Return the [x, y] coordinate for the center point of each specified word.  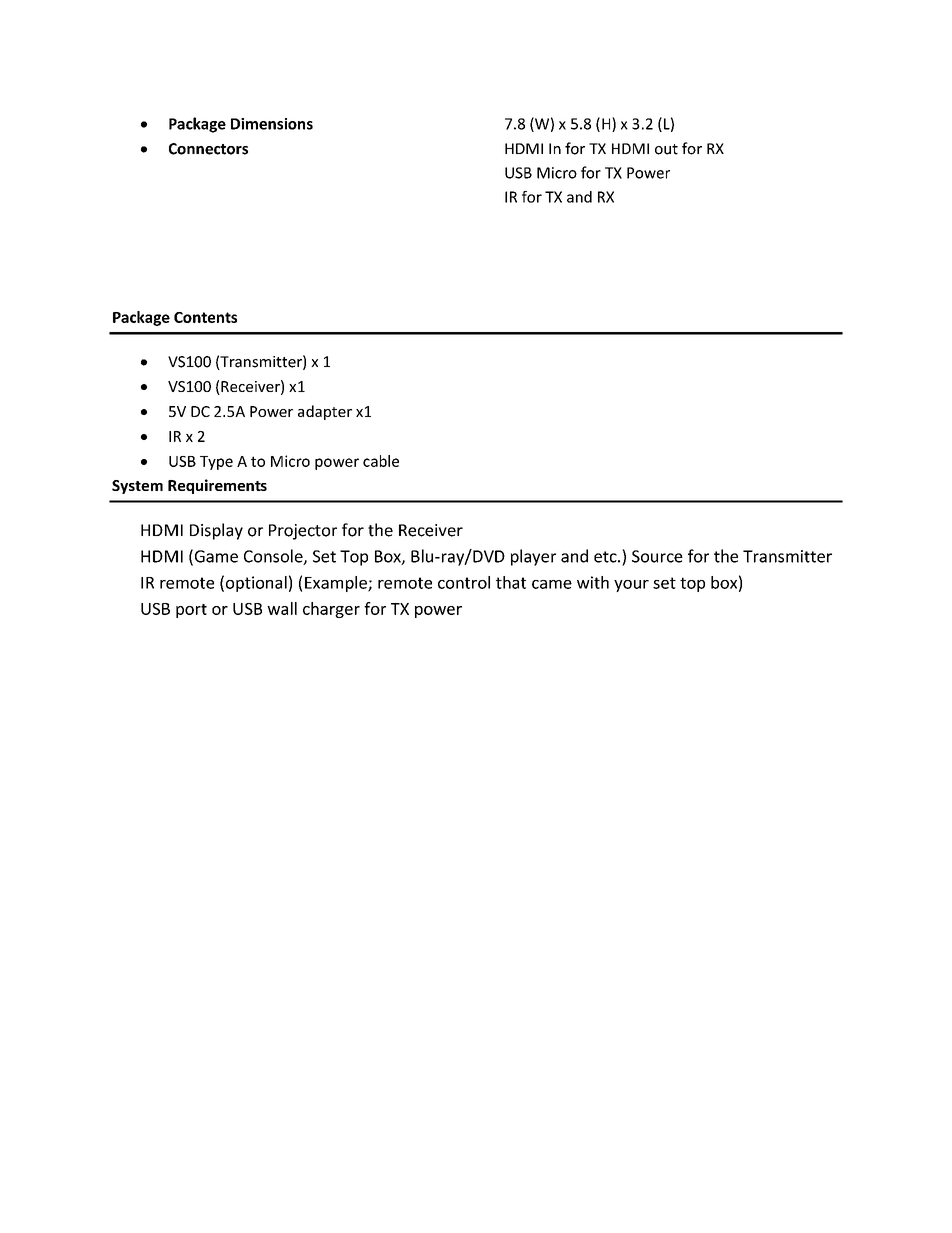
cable [381, 461]
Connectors [208, 149]
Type [216, 463]
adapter [325, 412]
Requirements [217, 486]
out [666, 149]
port [191, 611]
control [464, 582]
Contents [205, 317]
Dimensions [272, 124]
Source [657, 556]
